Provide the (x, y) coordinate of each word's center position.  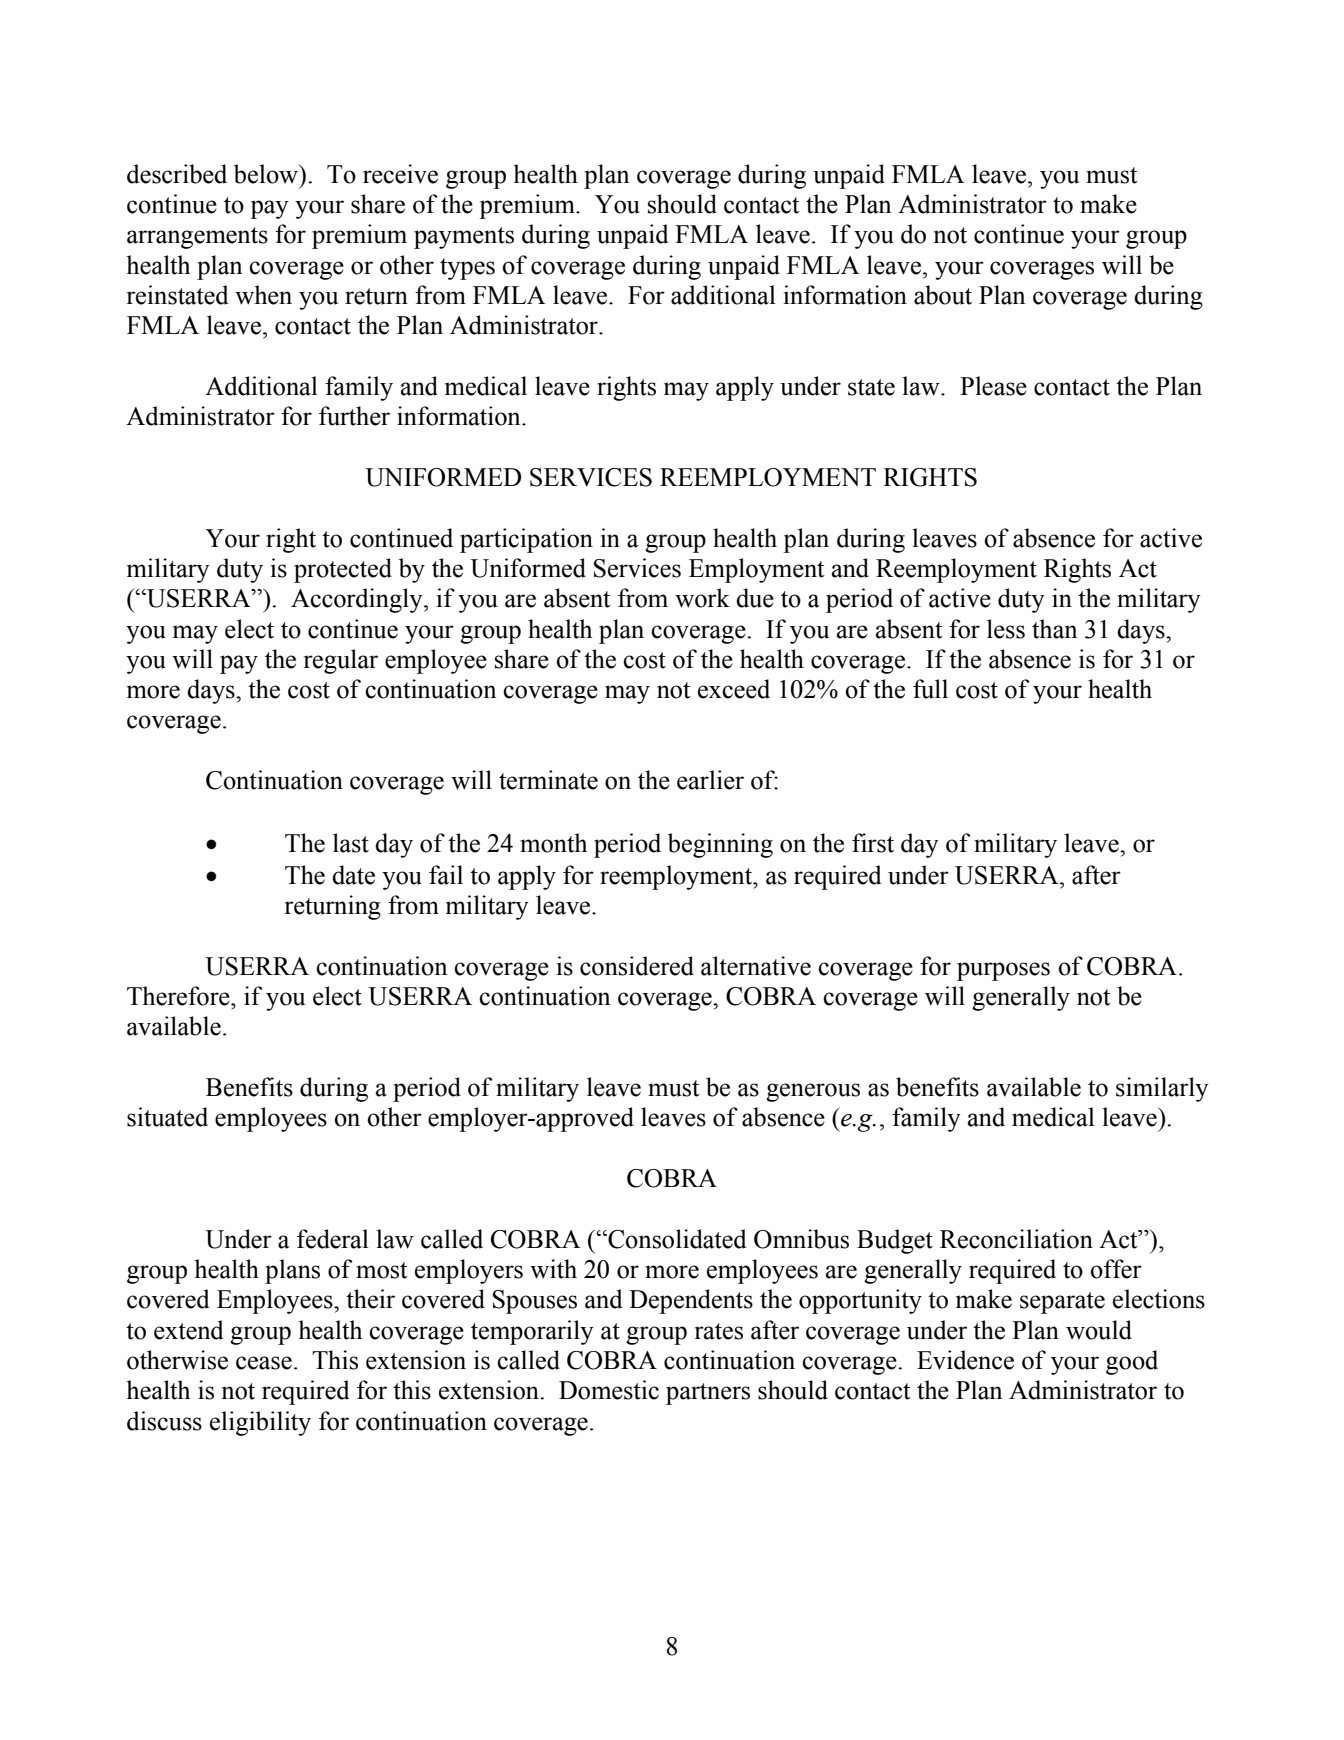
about (943, 295)
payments (464, 238)
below (267, 174)
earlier (710, 780)
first (873, 843)
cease (264, 1363)
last (351, 843)
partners (708, 1394)
